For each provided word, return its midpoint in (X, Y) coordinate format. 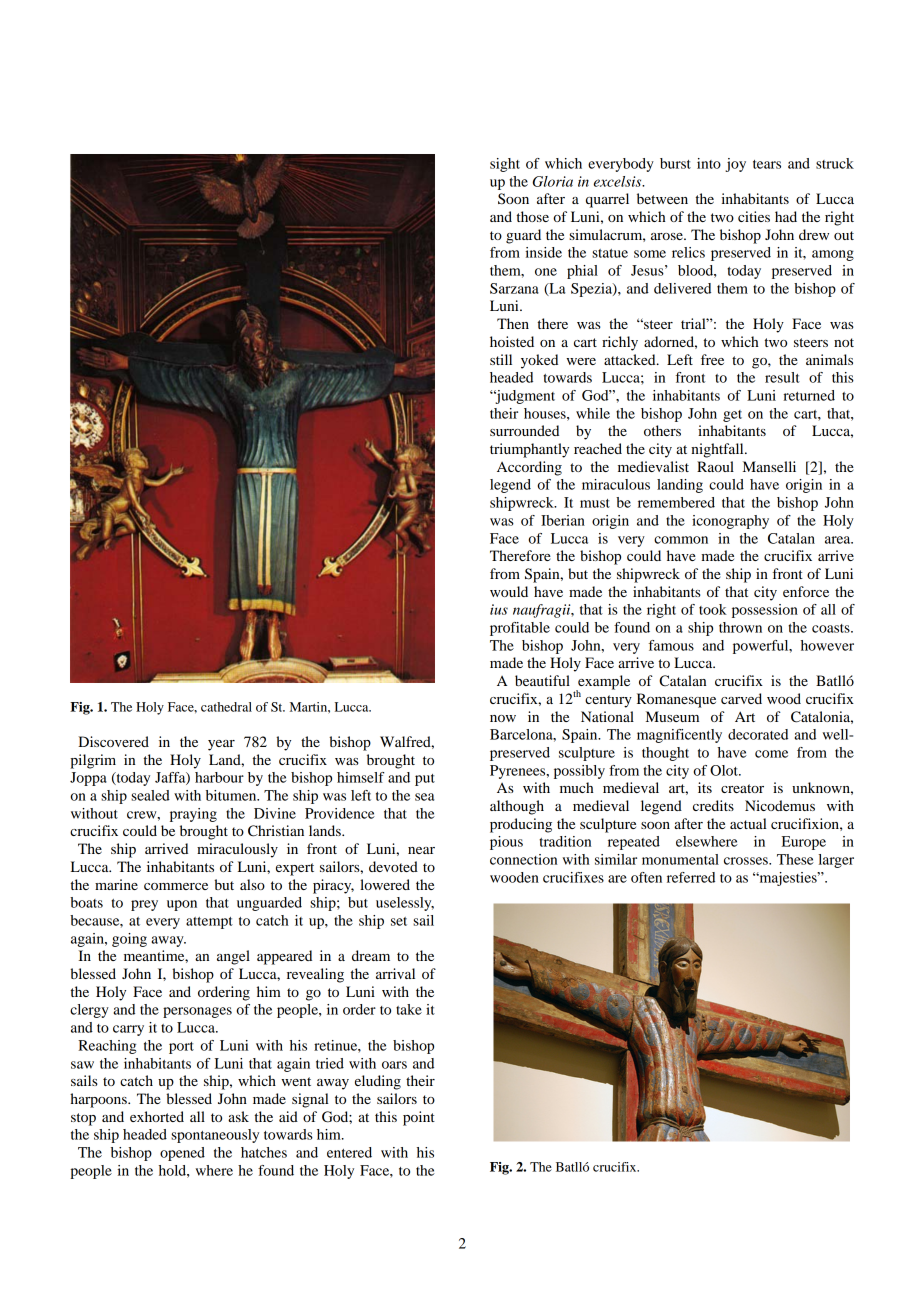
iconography (730, 522)
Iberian (563, 520)
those (532, 216)
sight (505, 165)
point (419, 1118)
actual (748, 823)
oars (394, 1065)
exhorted (157, 1116)
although (517, 807)
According (529, 468)
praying (193, 815)
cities (754, 216)
